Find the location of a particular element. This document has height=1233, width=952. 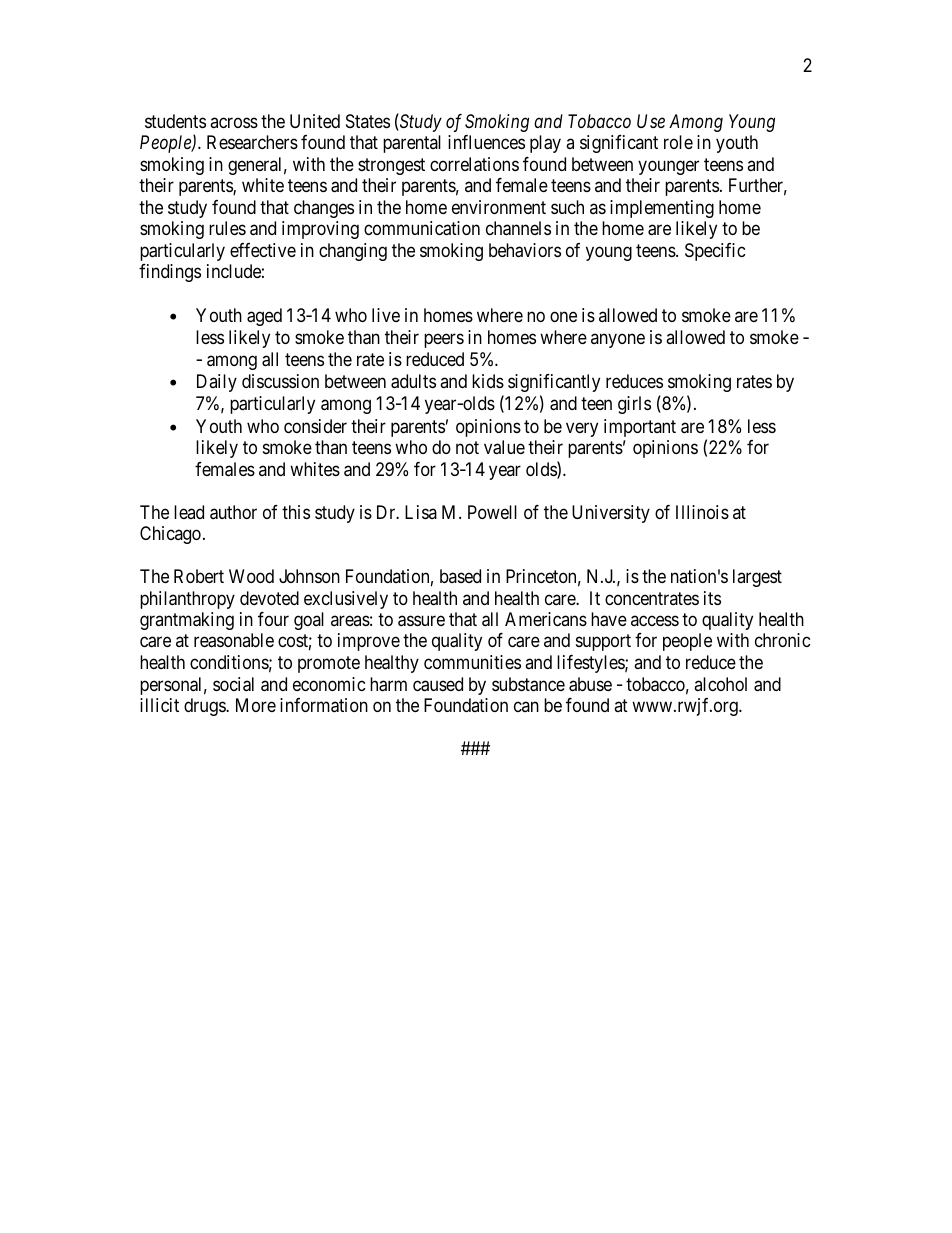

important is located at coordinates (640, 428).
